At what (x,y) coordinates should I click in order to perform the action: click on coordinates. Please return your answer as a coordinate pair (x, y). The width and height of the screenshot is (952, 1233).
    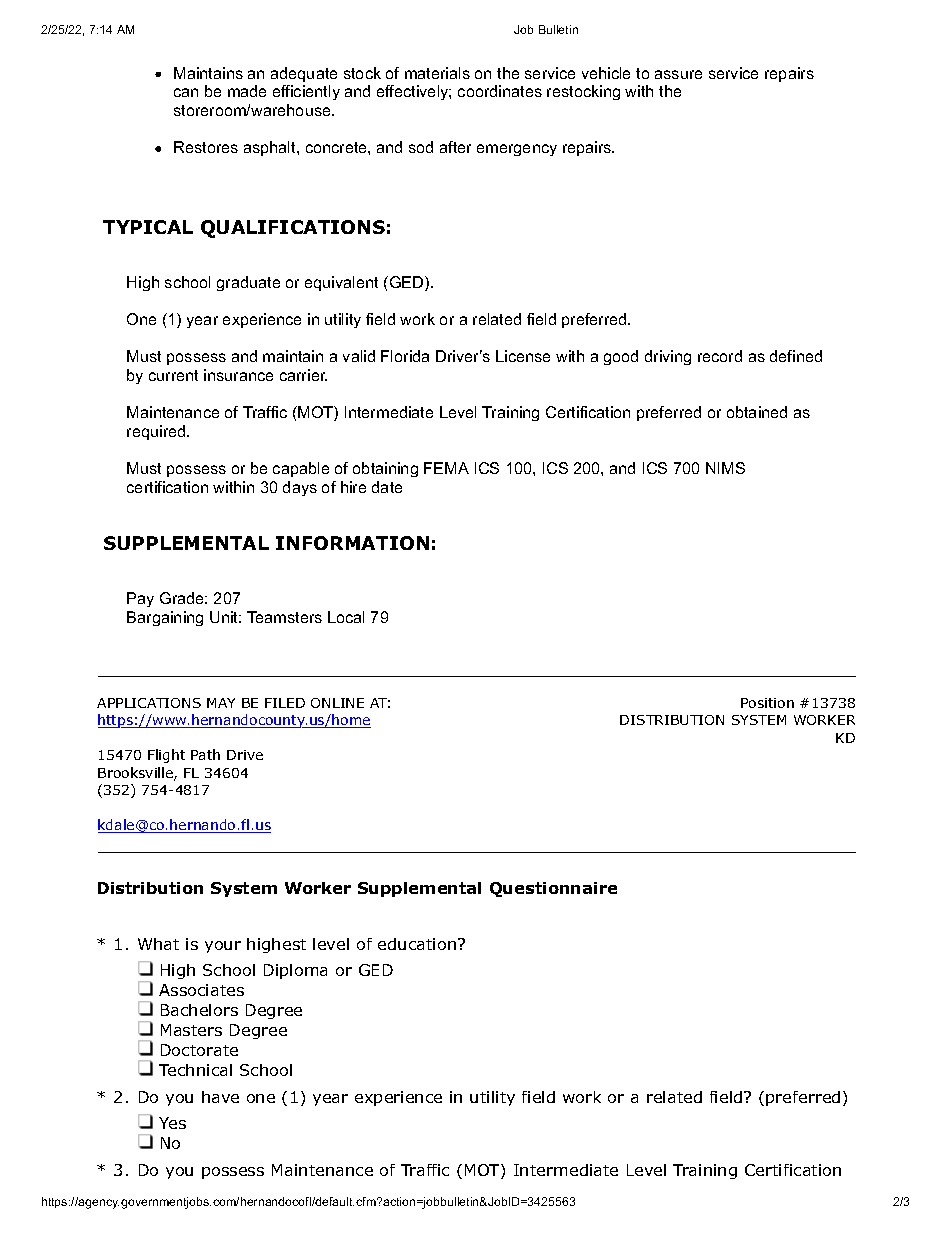
    Looking at the image, I should click on (500, 91).
